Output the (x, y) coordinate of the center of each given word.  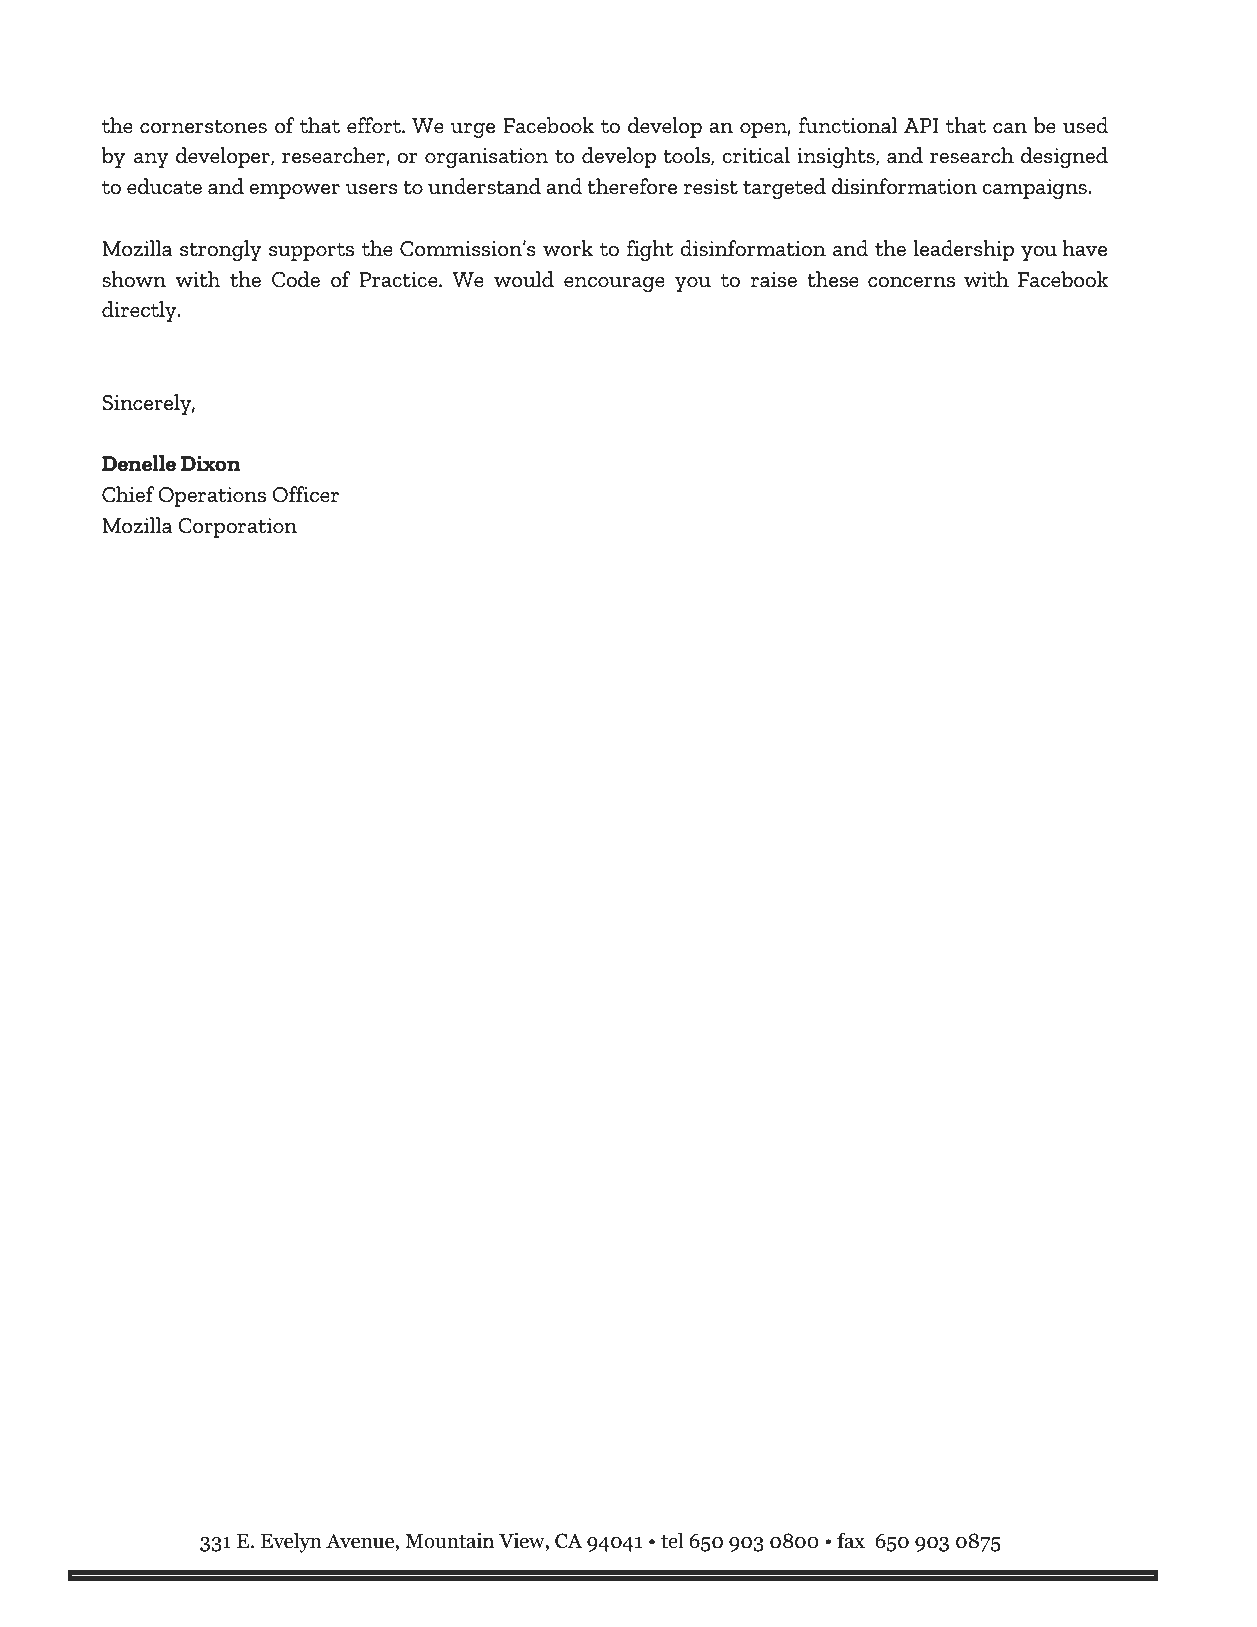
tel (672, 1540)
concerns (911, 282)
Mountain (449, 1540)
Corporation (237, 528)
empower (294, 191)
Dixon (211, 463)
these (833, 279)
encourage (614, 284)
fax (851, 1540)
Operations (212, 497)
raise (774, 279)
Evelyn (291, 1542)
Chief (128, 494)
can (1010, 128)
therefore (632, 186)
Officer (305, 494)
